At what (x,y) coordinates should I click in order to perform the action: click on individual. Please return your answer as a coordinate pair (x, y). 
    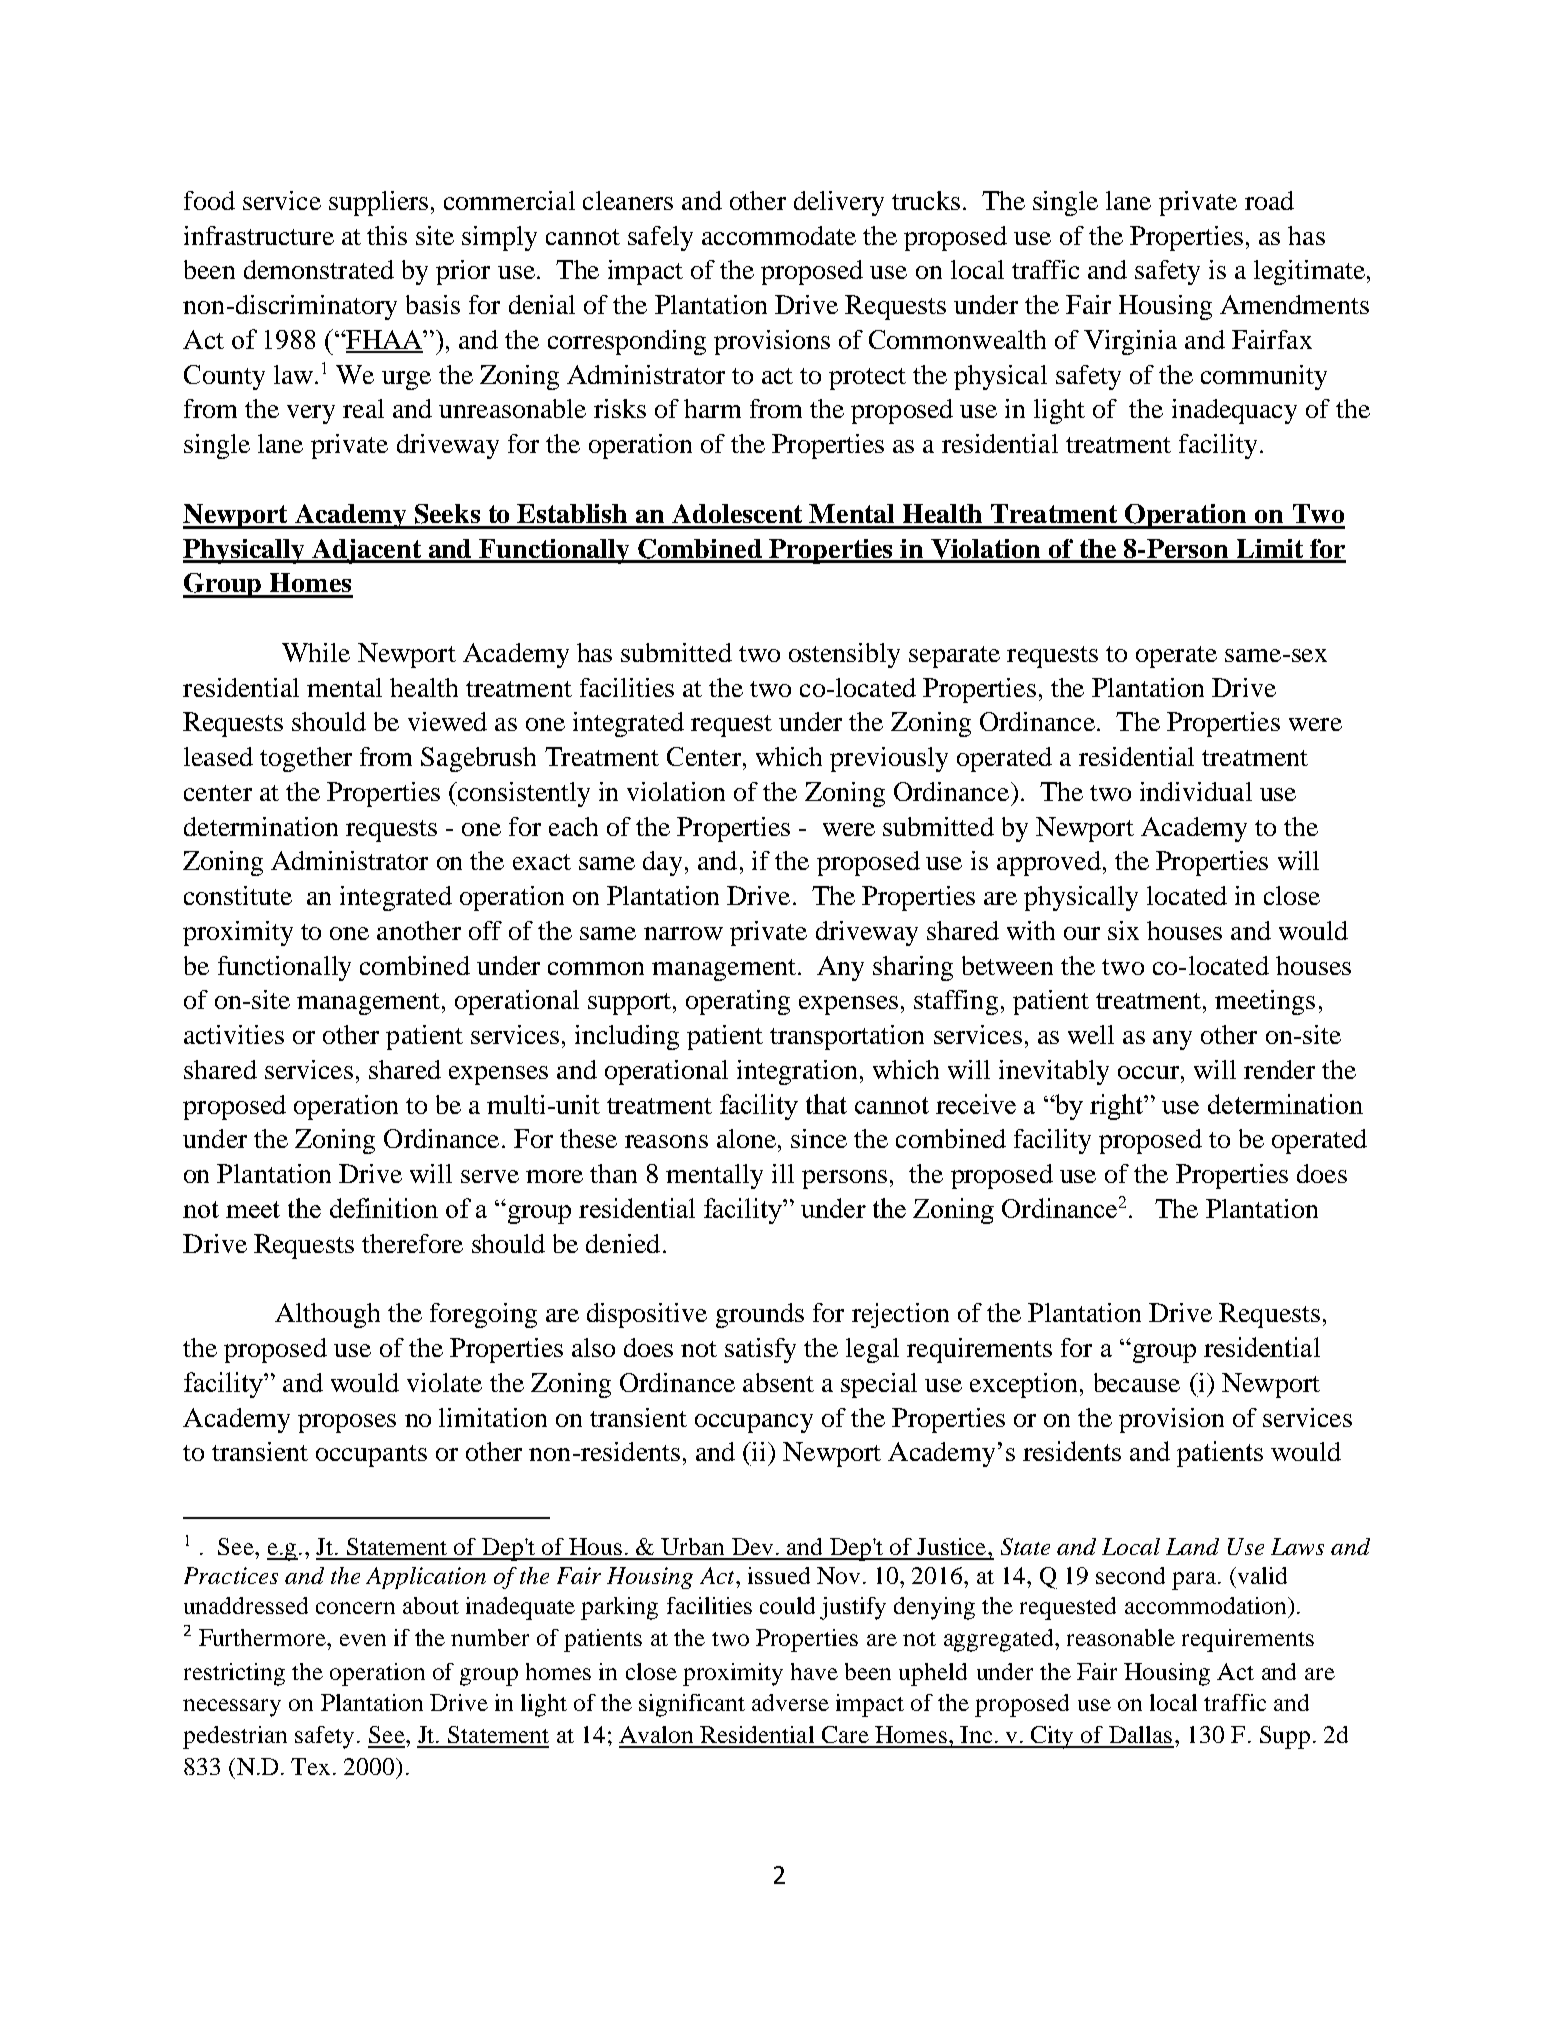
    Looking at the image, I should click on (1196, 791).
